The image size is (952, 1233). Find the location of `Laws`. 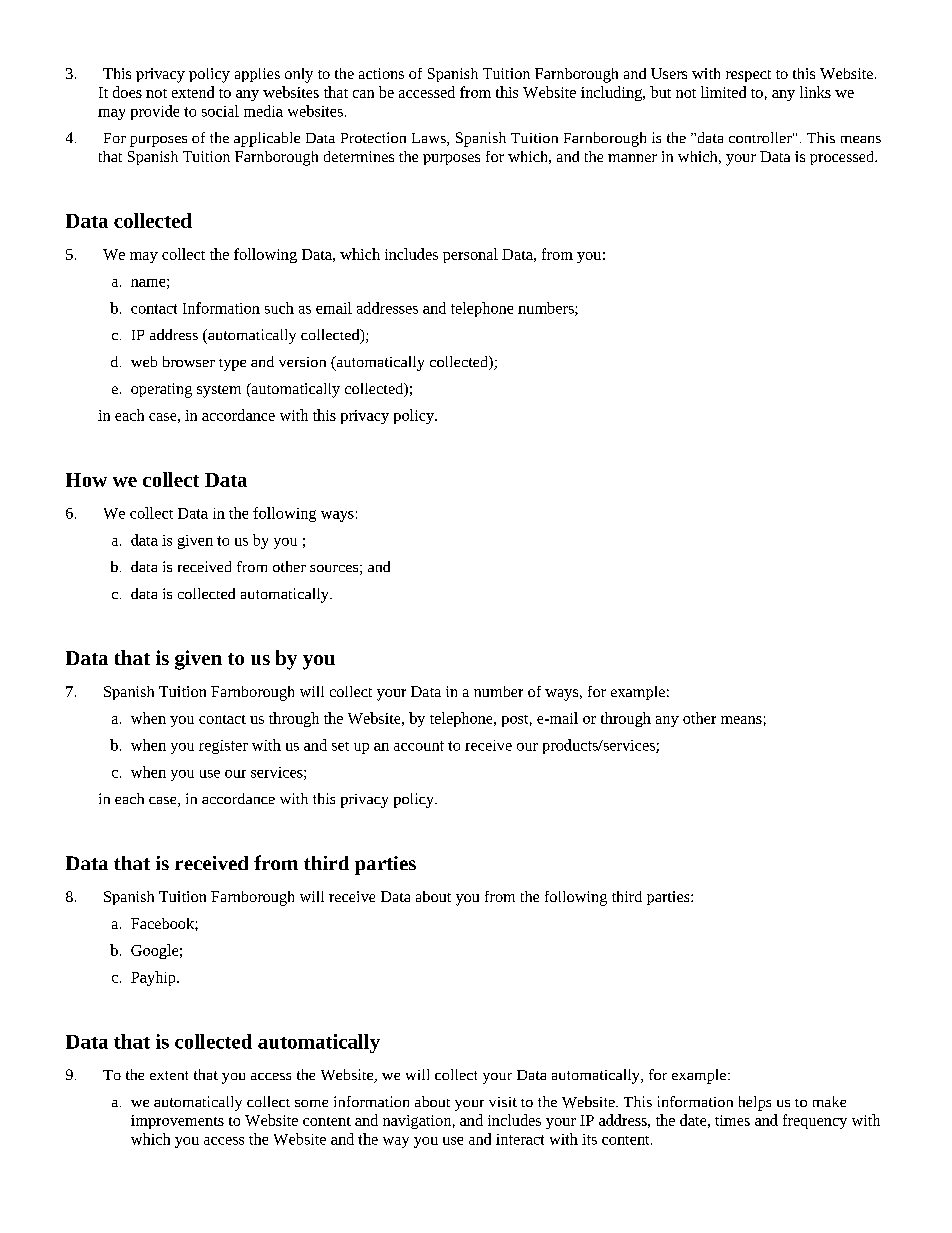

Laws is located at coordinates (430, 139).
